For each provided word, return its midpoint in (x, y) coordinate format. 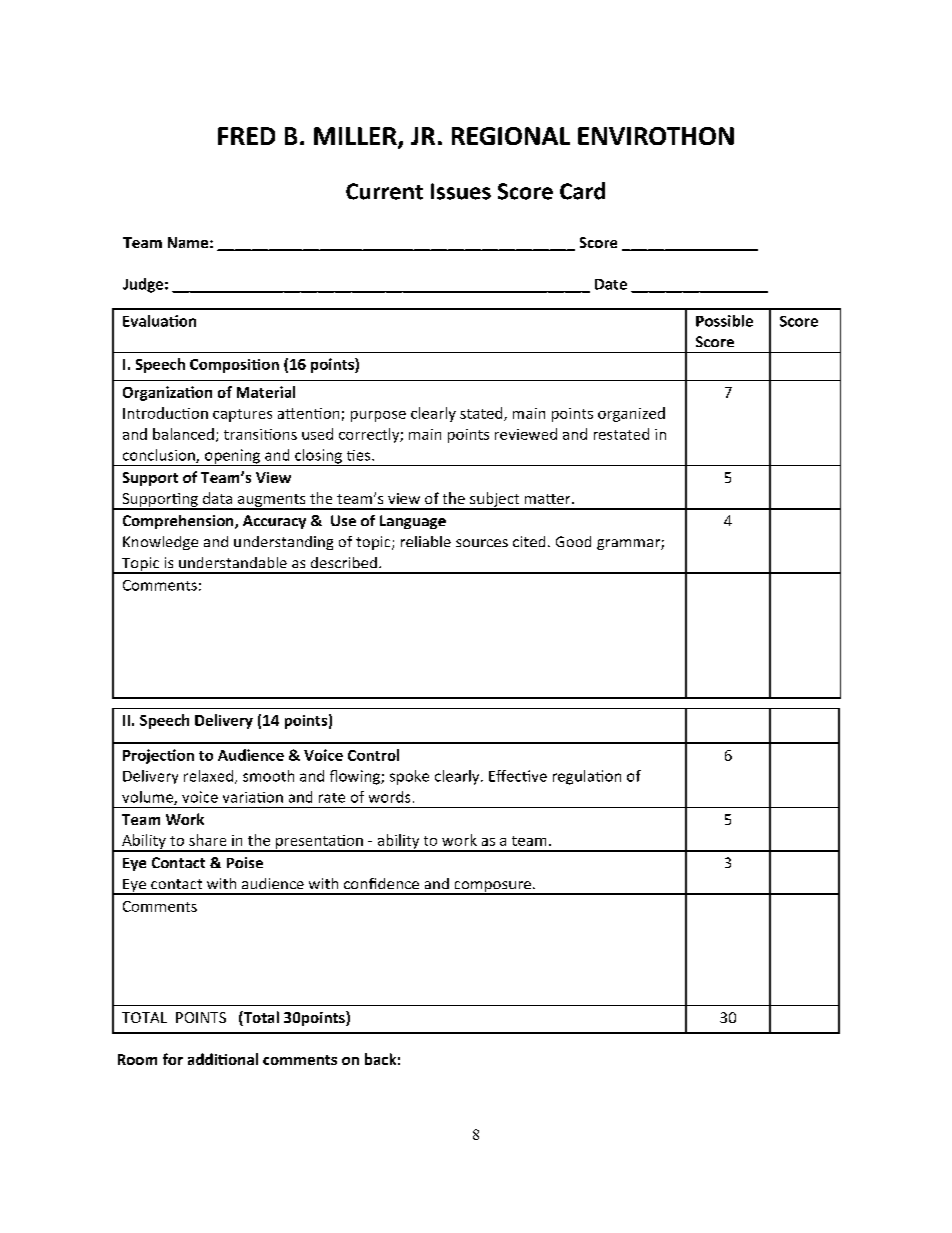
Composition (234, 366)
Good (573, 541)
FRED (246, 136)
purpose (378, 416)
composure (492, 888)
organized (631, 414)
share (207, 840)
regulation (587, 777)
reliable (426, 541)
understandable (233, 562)
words (389, 797)
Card (582, 191)
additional (223, 1059)
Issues (461, 191)
